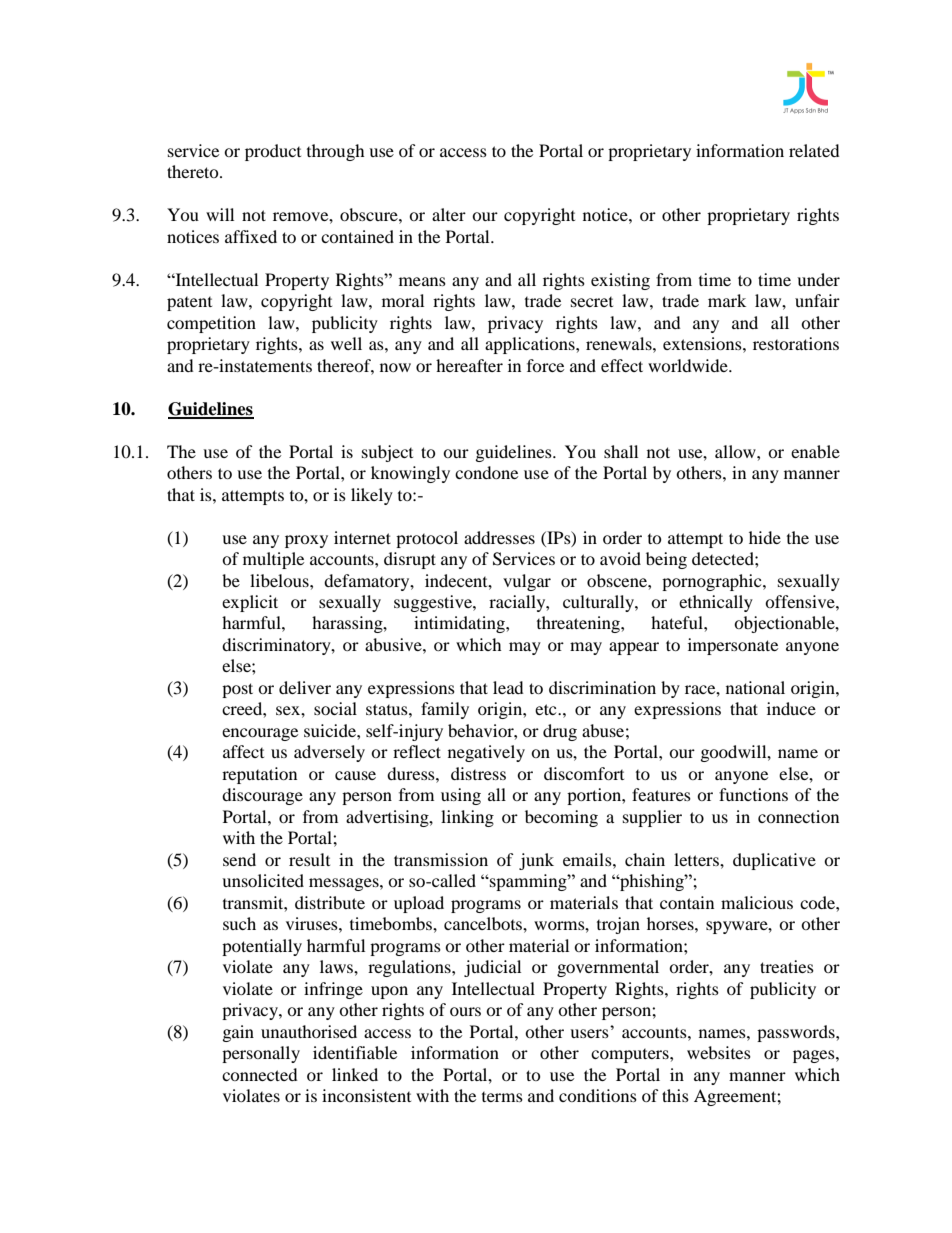  What do you see at coordinates (250, 603) in the image?
I see `explicit` at bounding box center [250, 603].
